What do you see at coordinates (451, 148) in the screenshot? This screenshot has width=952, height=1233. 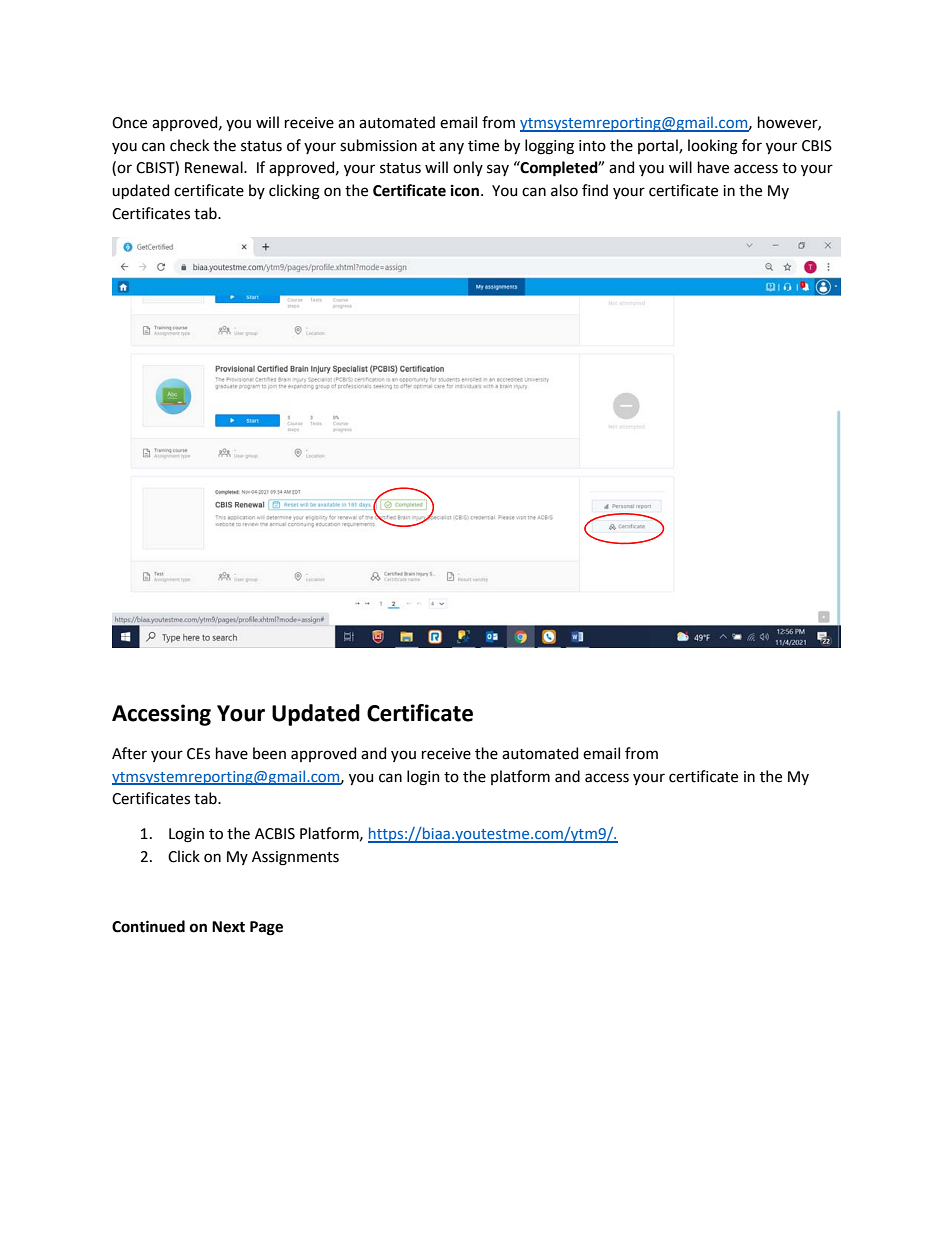 I see `any` at bounding box center [451, 148].
